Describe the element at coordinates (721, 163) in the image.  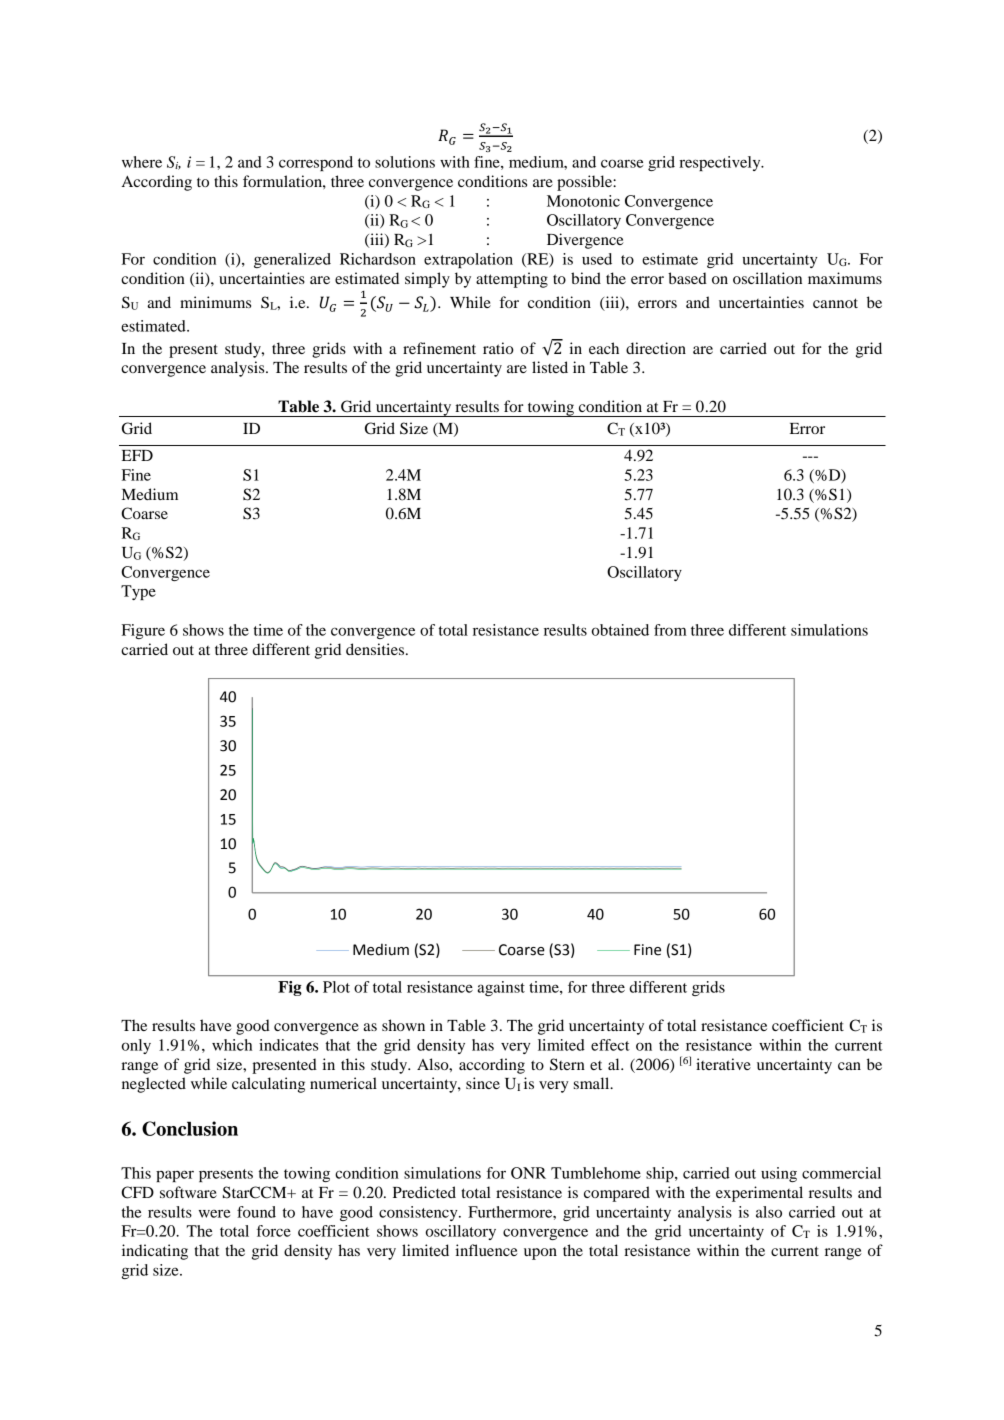
I see `respectively` at that location.
